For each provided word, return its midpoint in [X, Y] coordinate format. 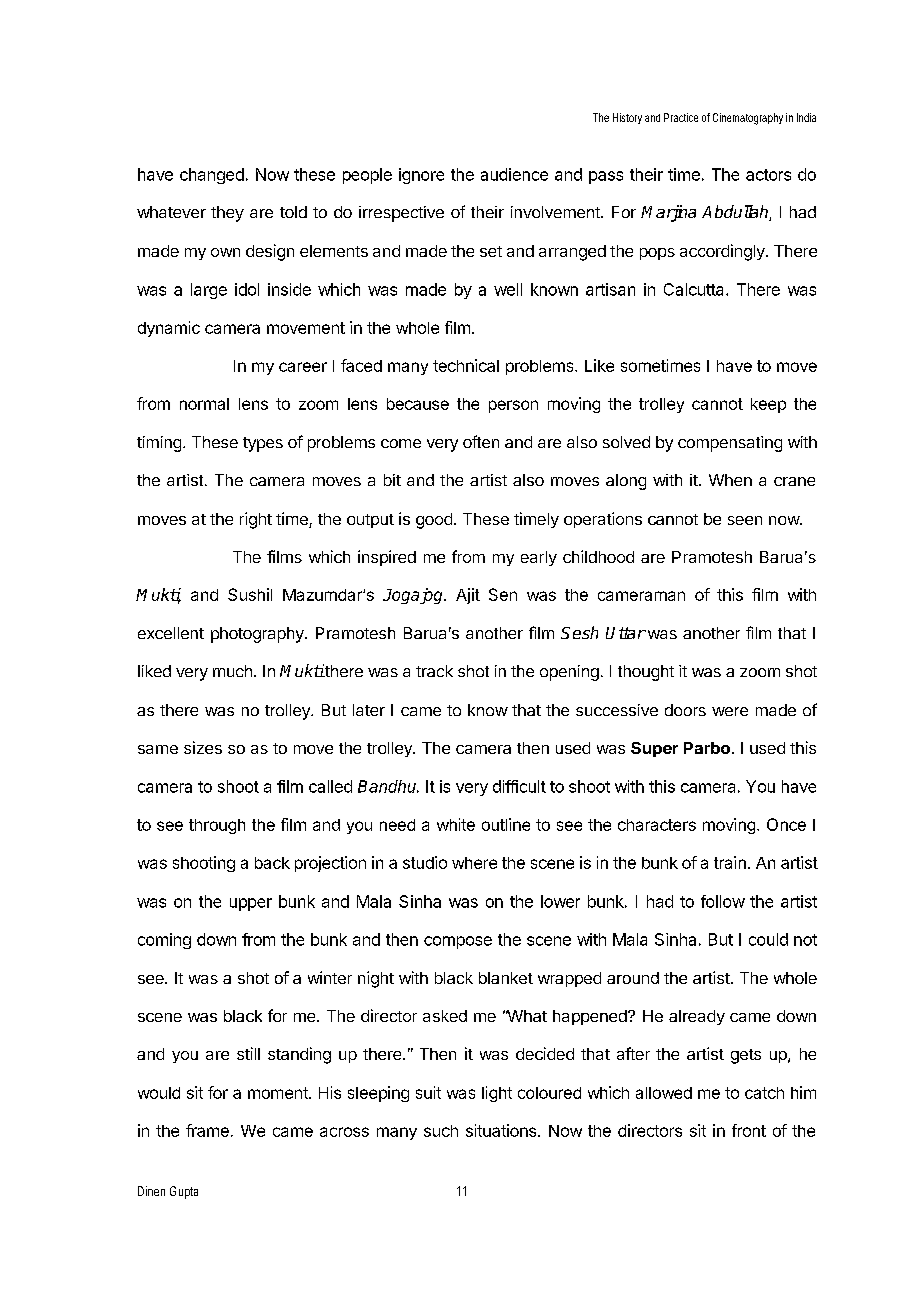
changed [212, 176]
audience [514, 174]
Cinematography [748, 119]
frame [207, 1130]
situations [502, 1130]
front [749, 1130]
